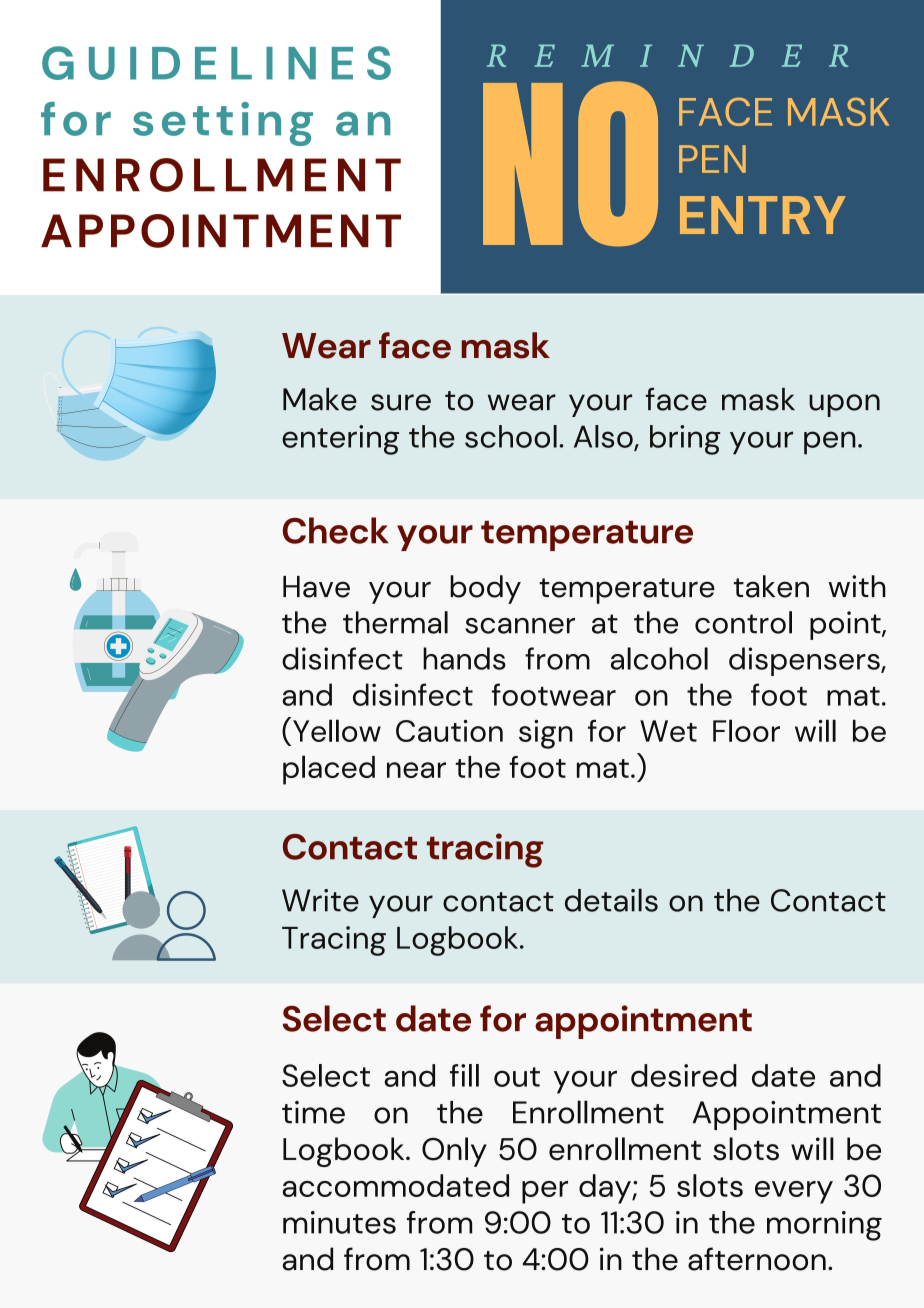 This screenshot has height=1308, width=924. I want to click on minutes, so click(339, 1222).
